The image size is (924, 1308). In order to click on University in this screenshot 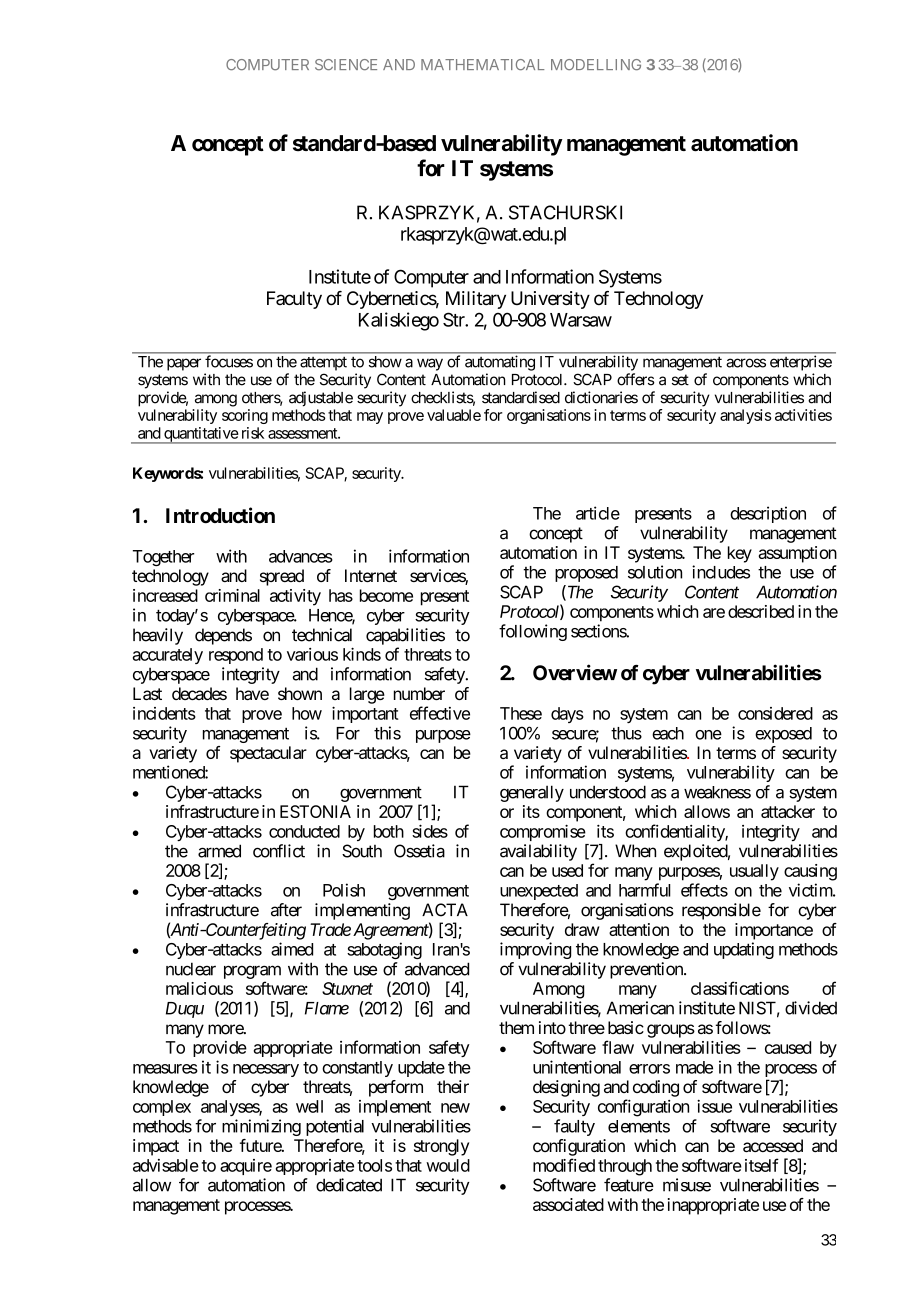, I will do `click(550, 300)`.
